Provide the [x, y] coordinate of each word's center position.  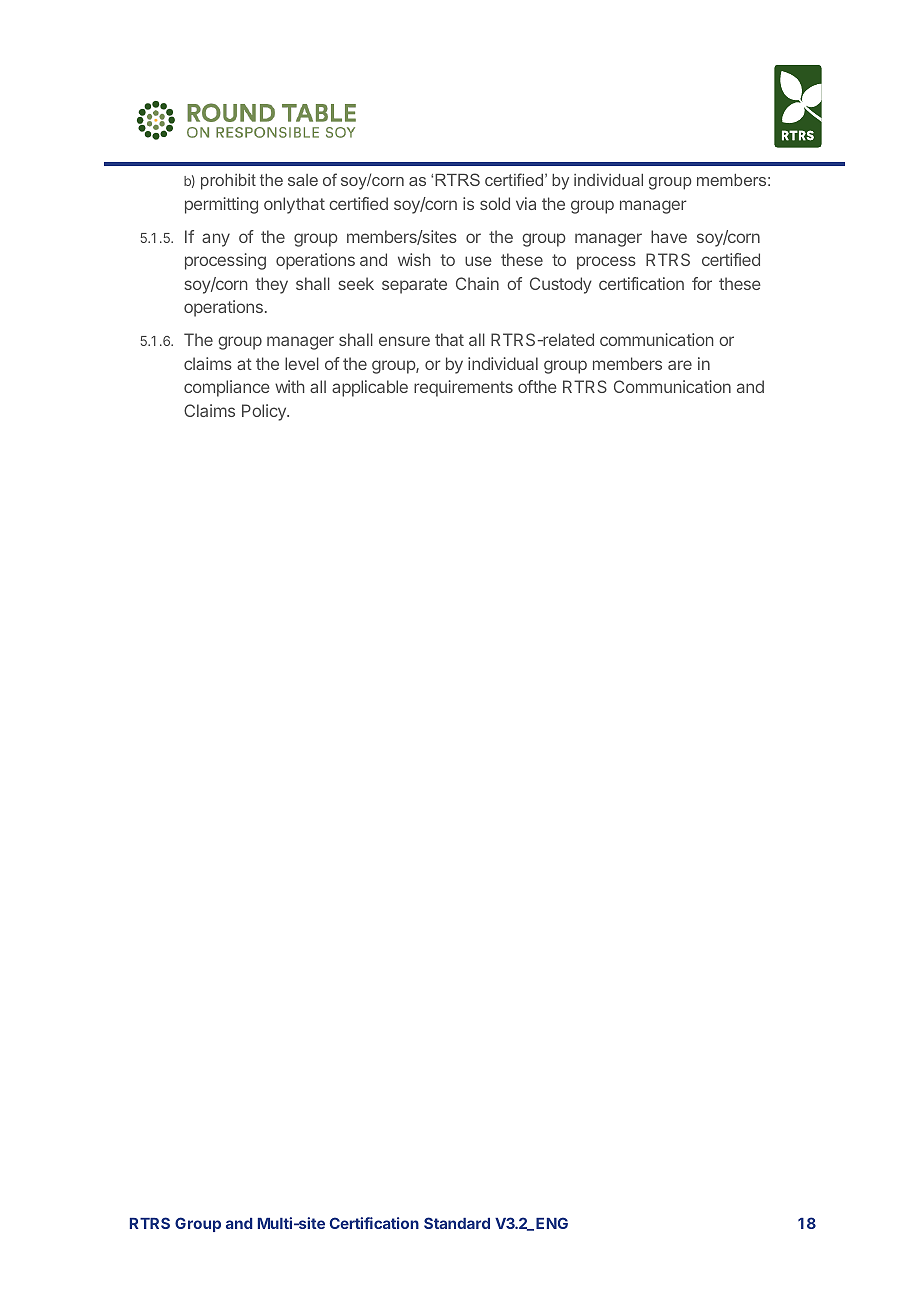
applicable [370, 388]
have [669, 236]
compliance [227, 388]
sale [303, 180]
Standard [457, 1223]
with [290, 386]
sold [495, 203]
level [302, 363]
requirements [463, 388]
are [680, 365]
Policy [265, 412]
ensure [404, 341]
